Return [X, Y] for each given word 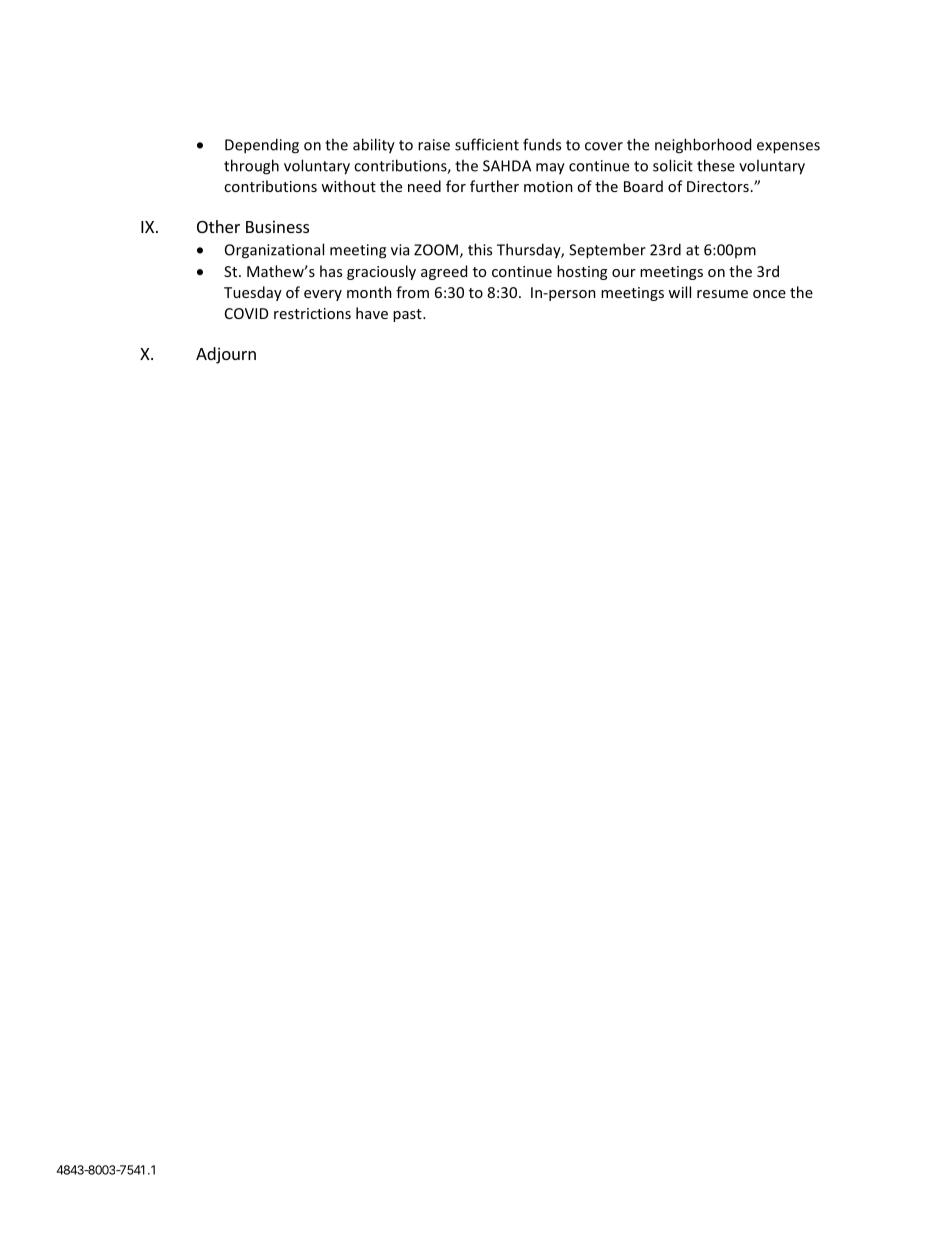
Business [277, 226]
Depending [262, 146]
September [607, 251]
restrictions [312, 313]
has [331, 271]
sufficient [487, 144]
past [408, 315]
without [348, 186]
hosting [582, 272]
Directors [718, 186]
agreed [444, 272]
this [480, 249]
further [494, 186]
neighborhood [703, 146]
